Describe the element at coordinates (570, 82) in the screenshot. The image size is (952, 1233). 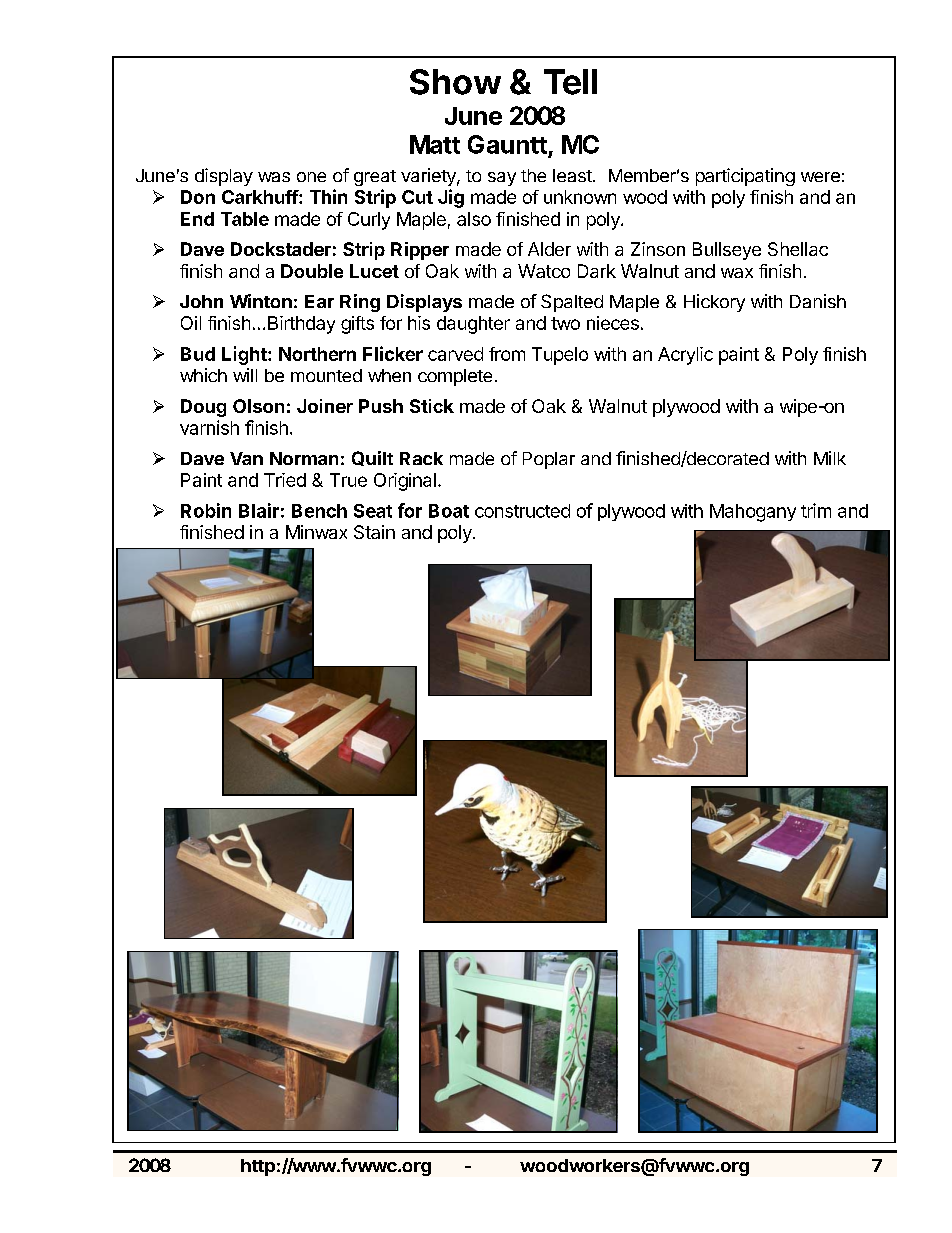
I see `Tell` at that location.
